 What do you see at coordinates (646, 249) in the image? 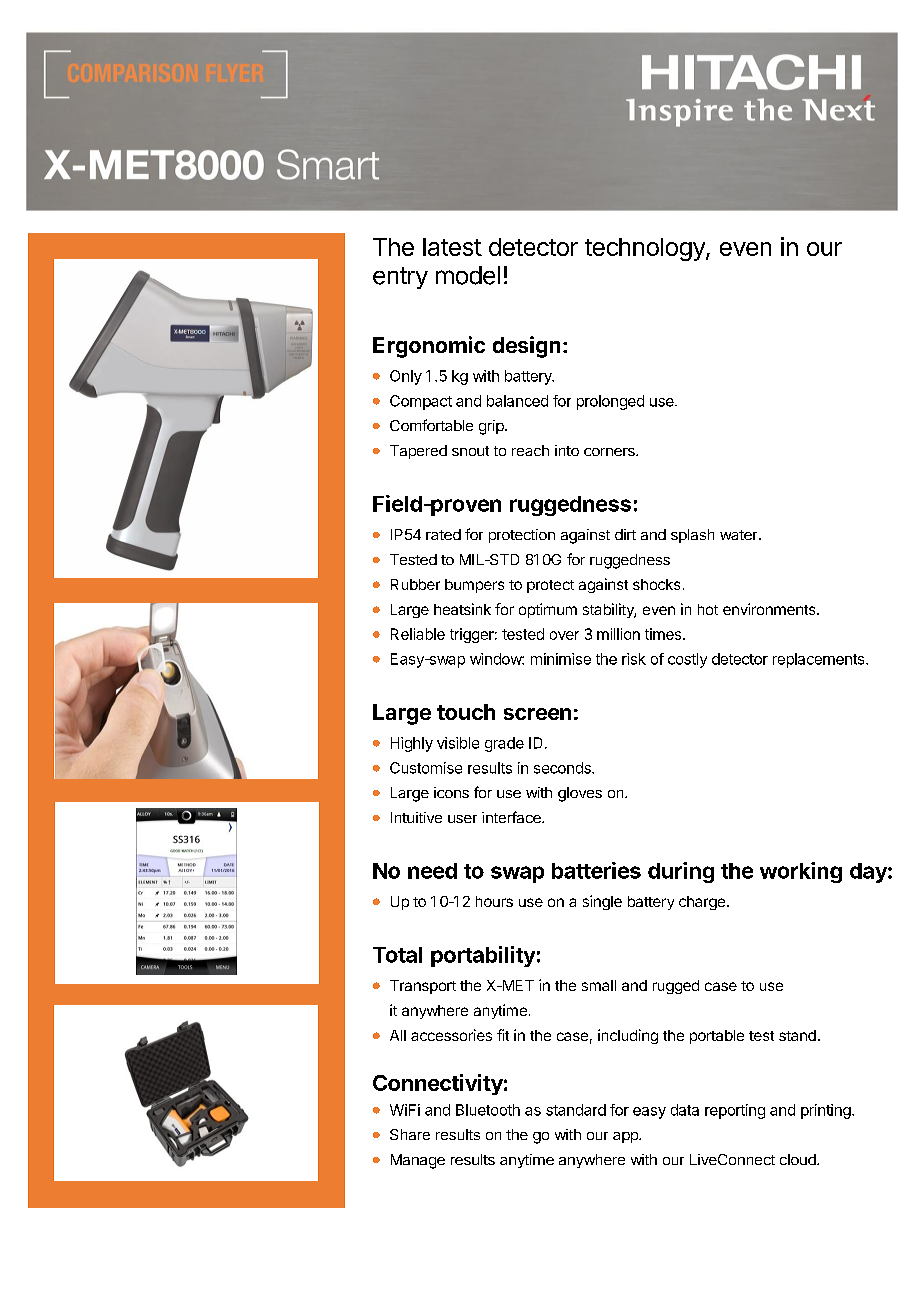
I see `technology` at bounding box center [646, 249].
